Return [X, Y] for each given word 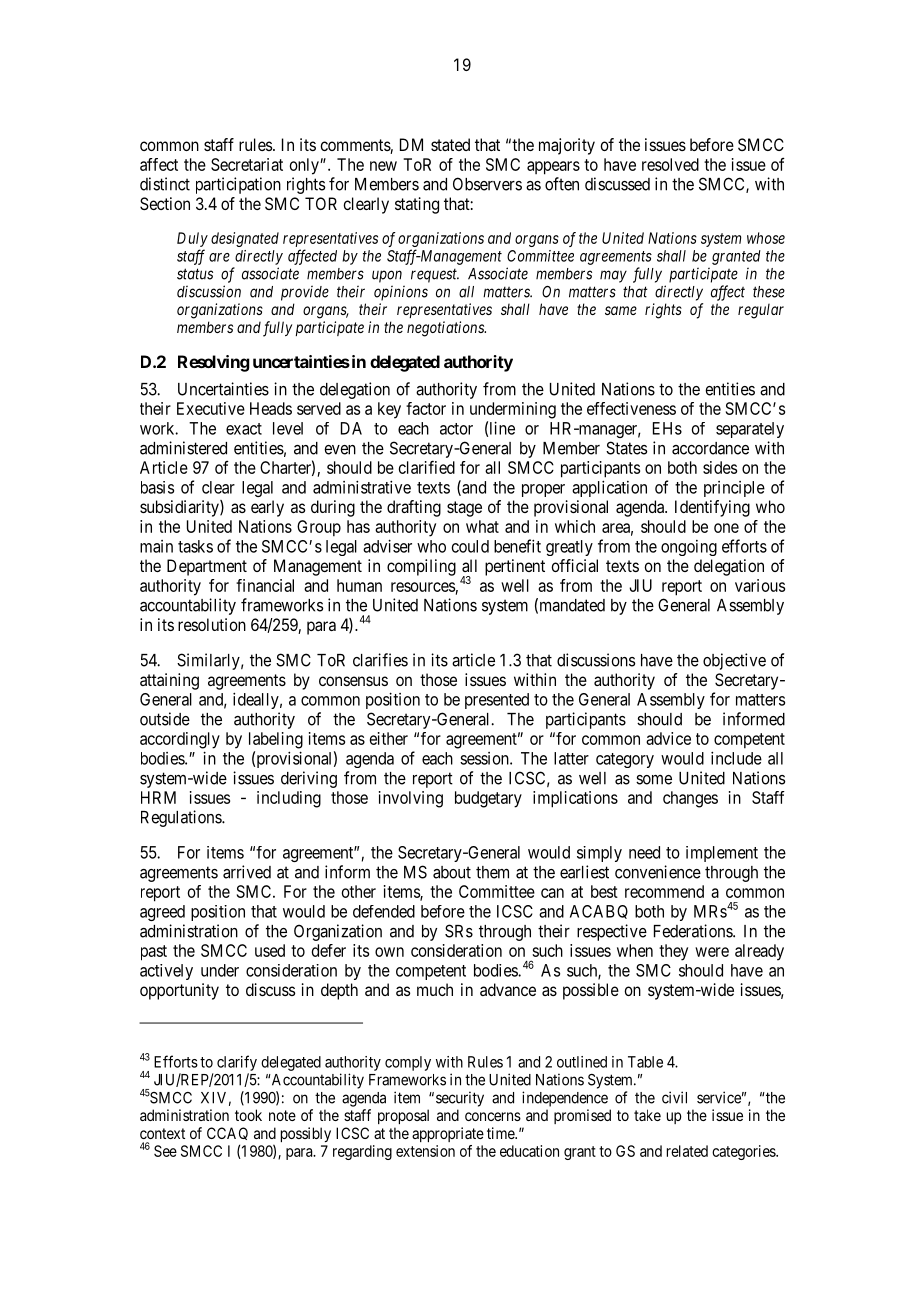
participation [238, 185]
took [248, 1115]
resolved [670, 164]
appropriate [448, 1134]
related [687, 1151]
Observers [487, 184]
